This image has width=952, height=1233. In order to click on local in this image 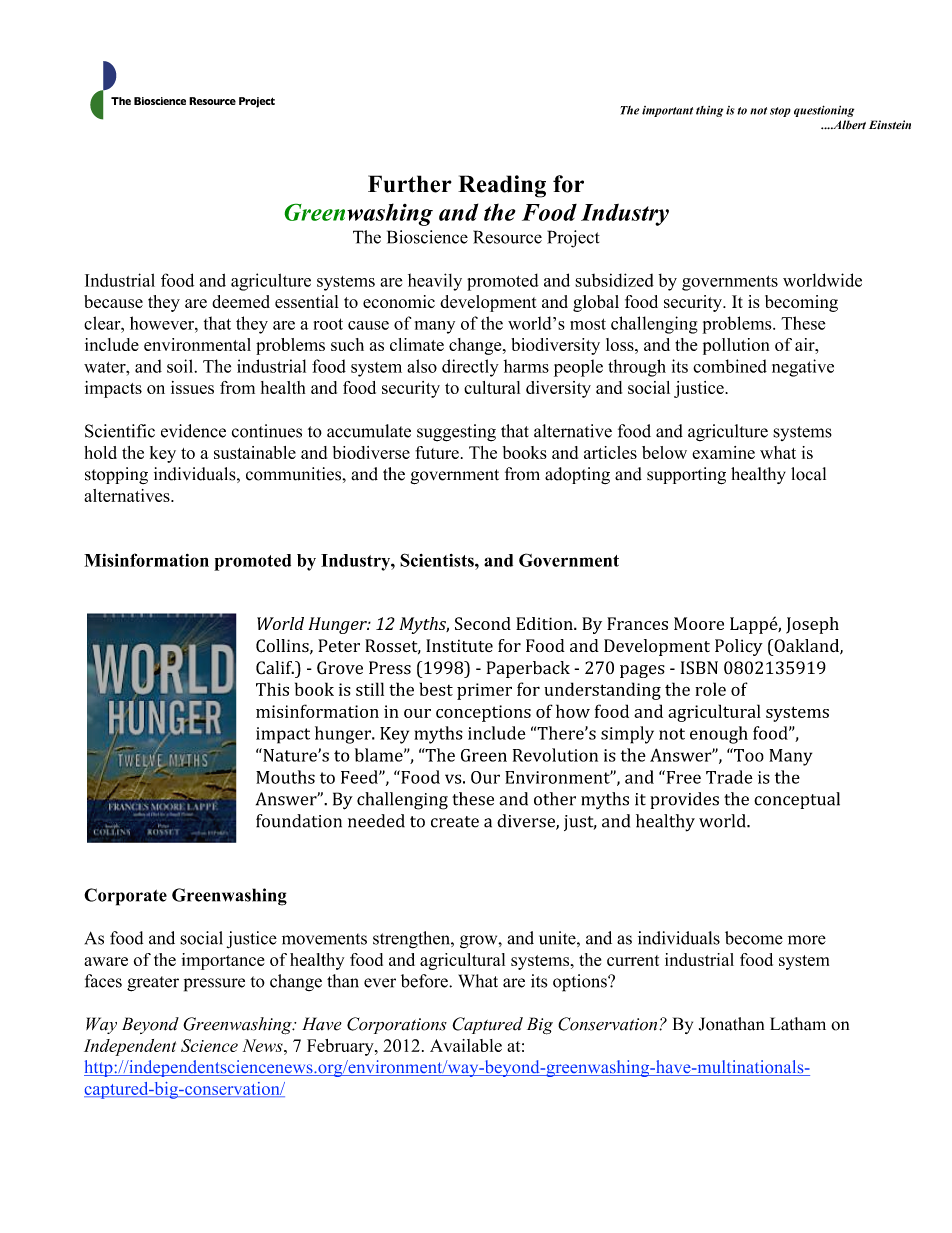, I will do `click(808, 474)`.
